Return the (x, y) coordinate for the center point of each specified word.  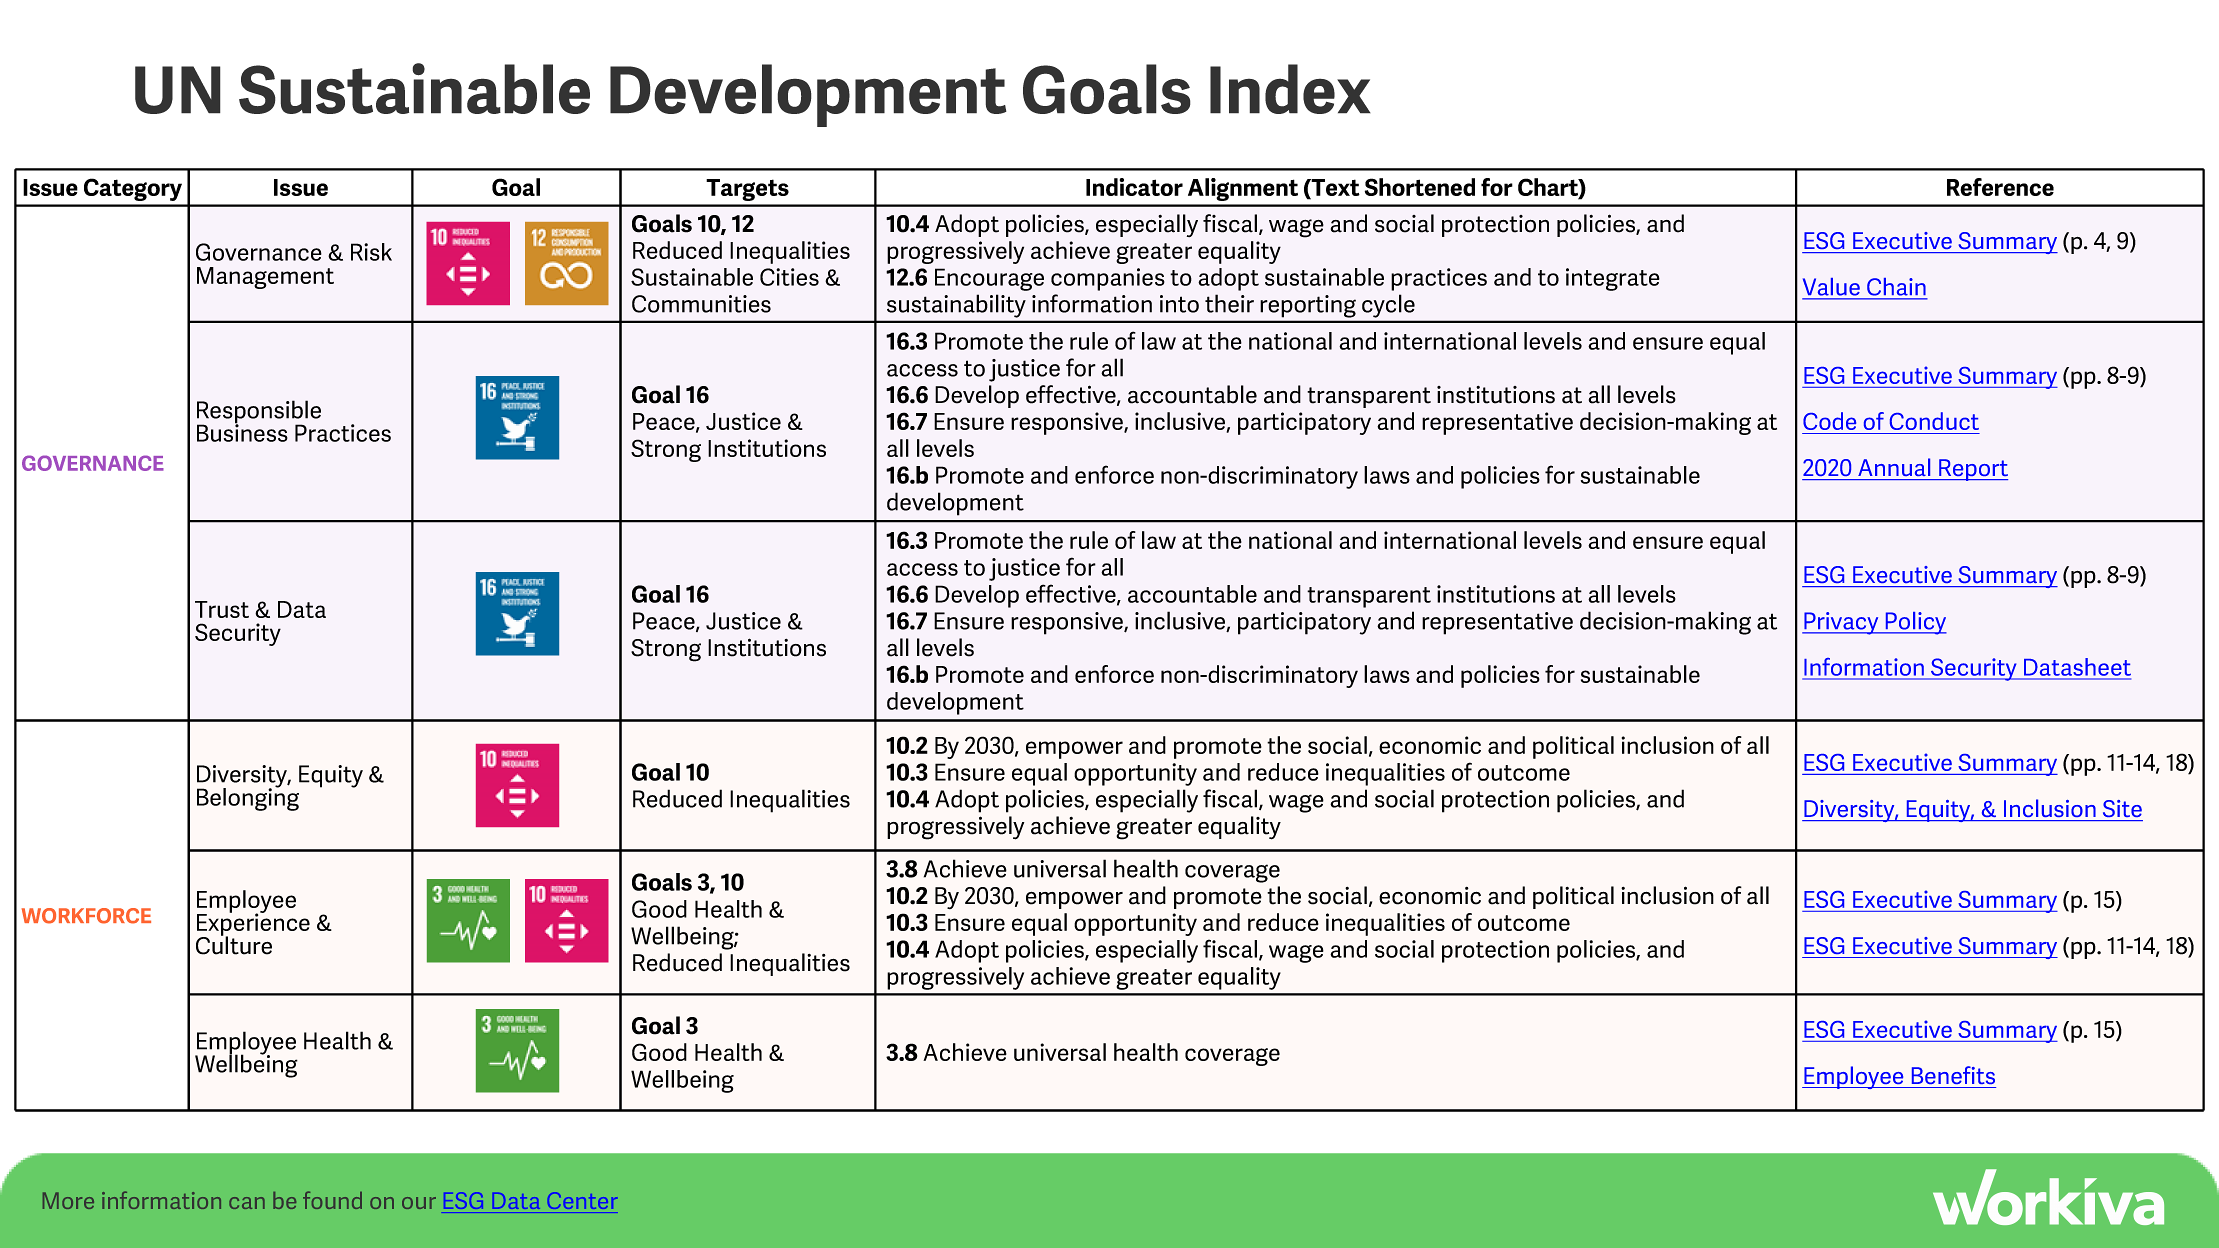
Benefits (1953, 1075)
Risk (371, 252)
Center (582, 1200)
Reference (2000, 187)
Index (1290, 89)
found (332, 1200)
